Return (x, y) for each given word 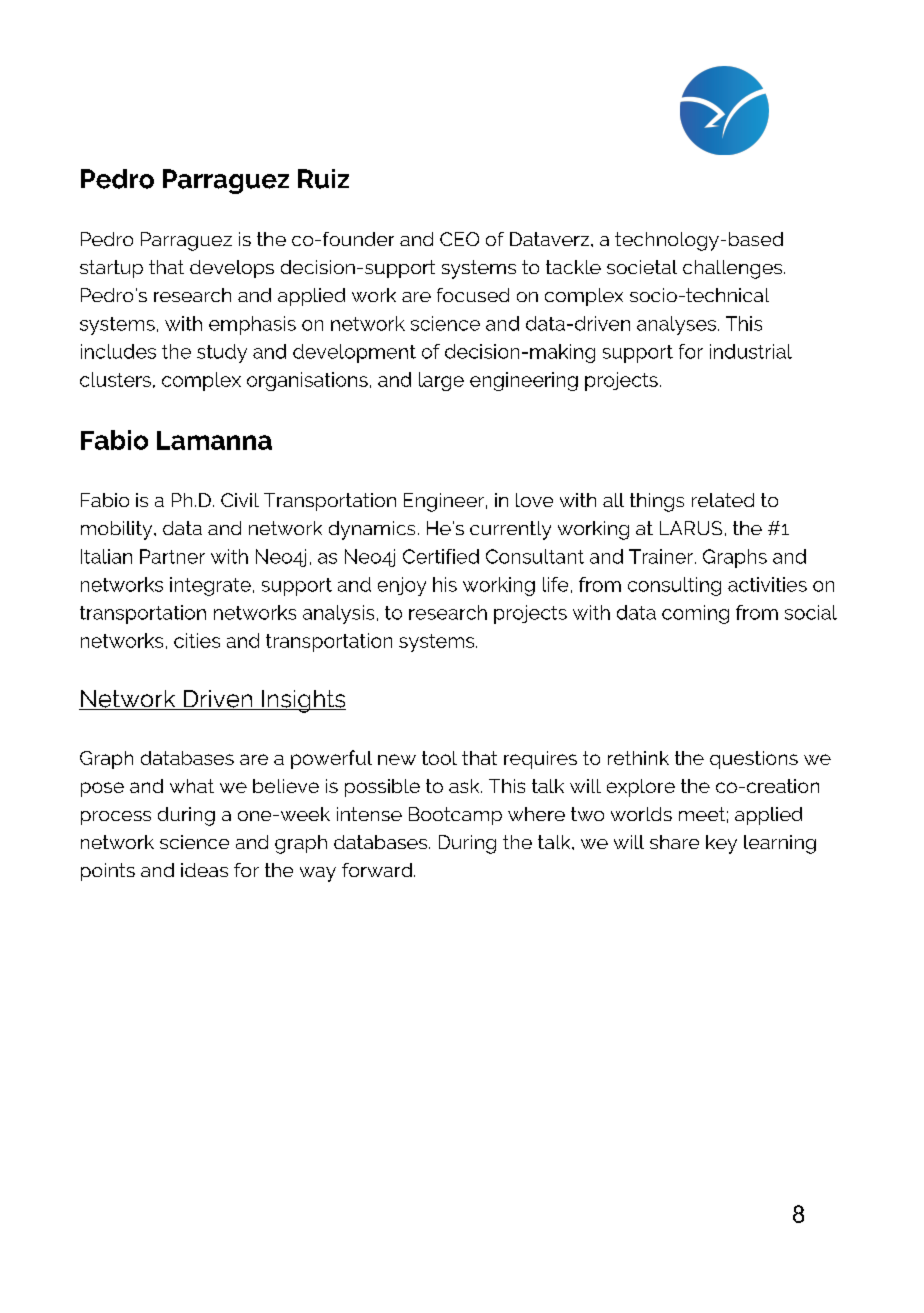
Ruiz (323, 179)
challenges (734, 269)
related (723, 500)
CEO (459, 239)
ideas (204, 870)
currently (510, 530)
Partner (172, 556)
